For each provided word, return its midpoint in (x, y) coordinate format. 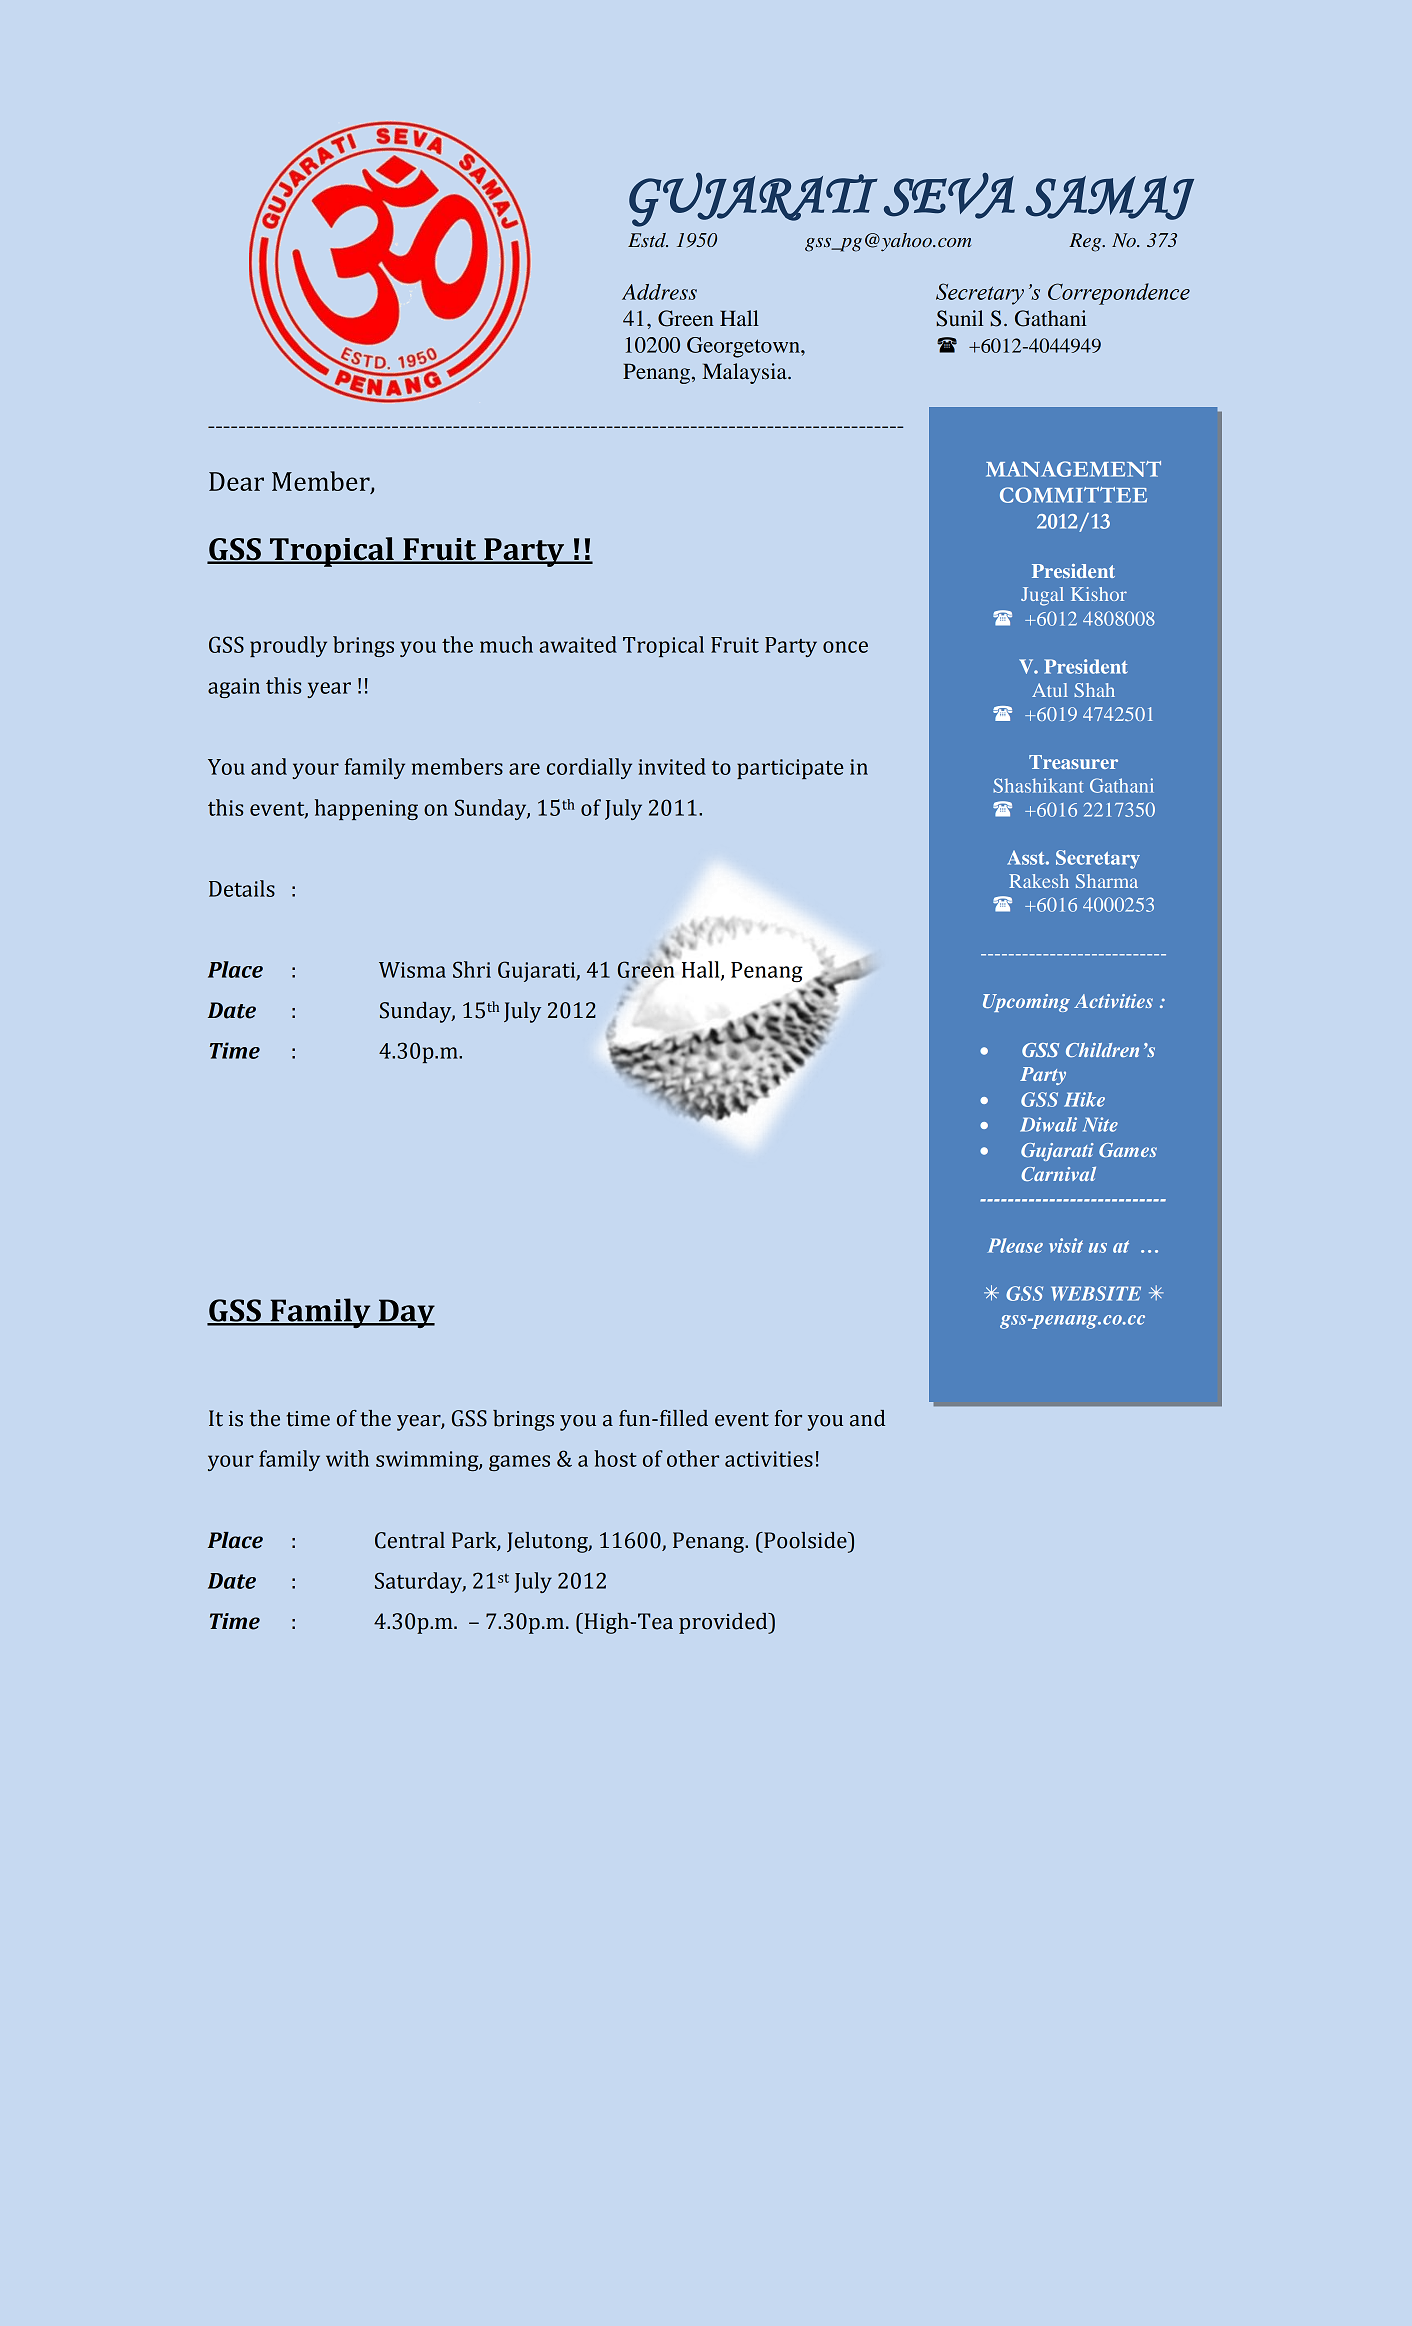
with (347, 1458)
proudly (288, 646)
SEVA (949, 196)
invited (672, 766)
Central (410, 1540)
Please (1015, 1245)
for (788, 1418)
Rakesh (1039, 881)
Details (242, 888)
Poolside (805, 1540)
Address (659, 292)
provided (724, 1623)
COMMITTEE (1073, 495)
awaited (578, 644)
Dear (236, 481)
